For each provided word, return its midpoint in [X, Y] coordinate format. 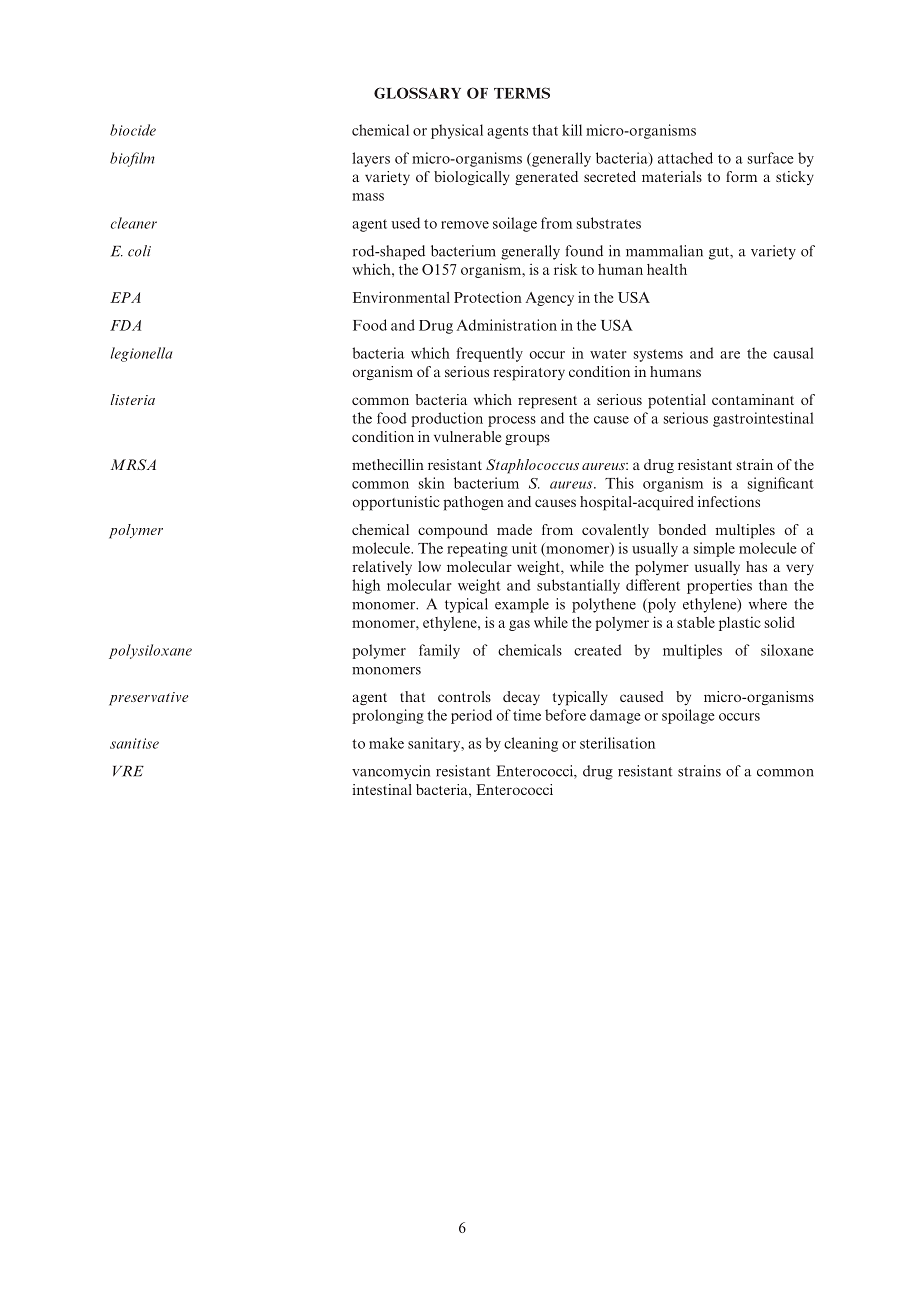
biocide [133, 130]
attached [685, 158]
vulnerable [467, 436]
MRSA [133, 464]
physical [457, 131]
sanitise [134, 743]
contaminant [753, 399]
